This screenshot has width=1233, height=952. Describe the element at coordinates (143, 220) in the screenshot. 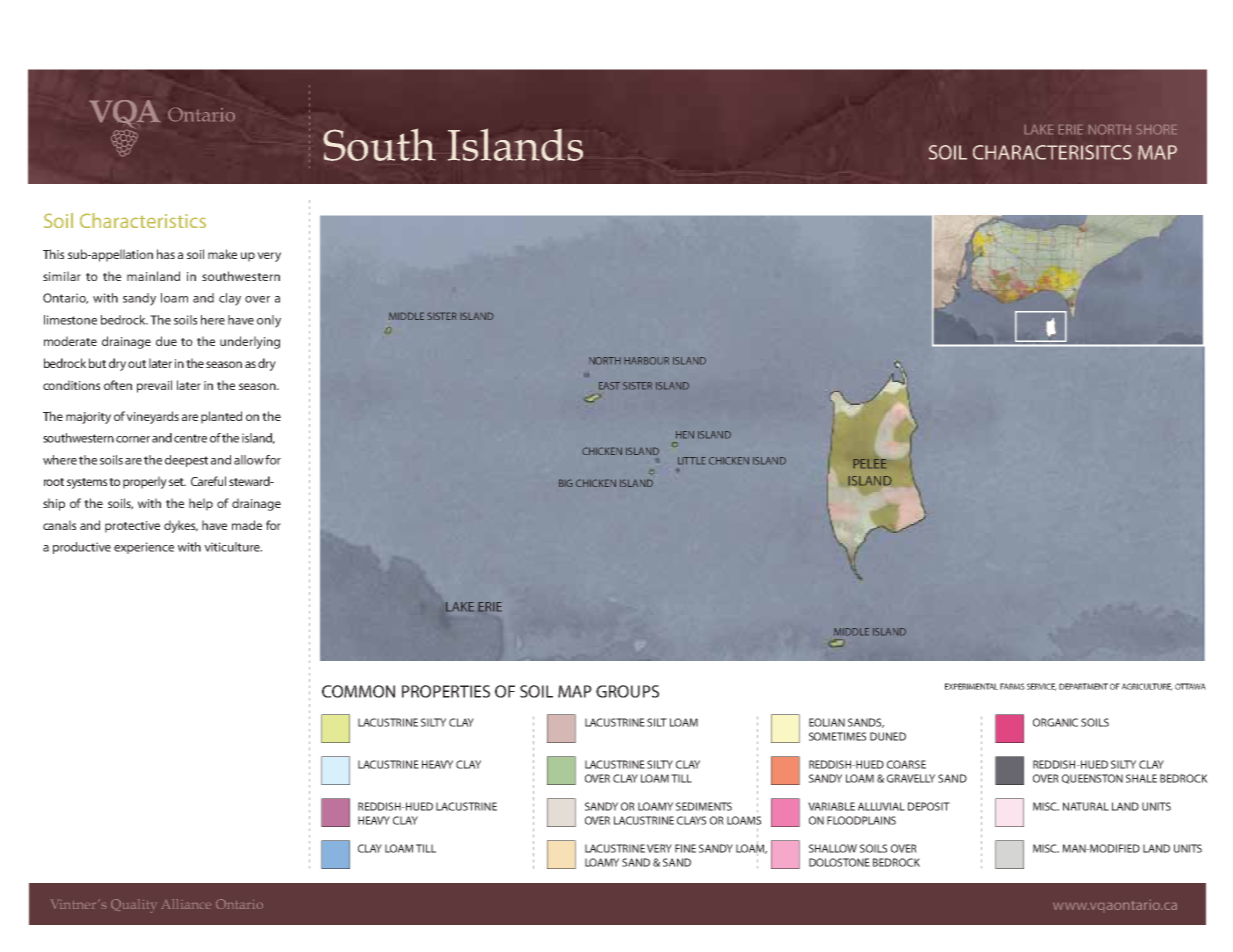

I see `Characteristics` at that location.
